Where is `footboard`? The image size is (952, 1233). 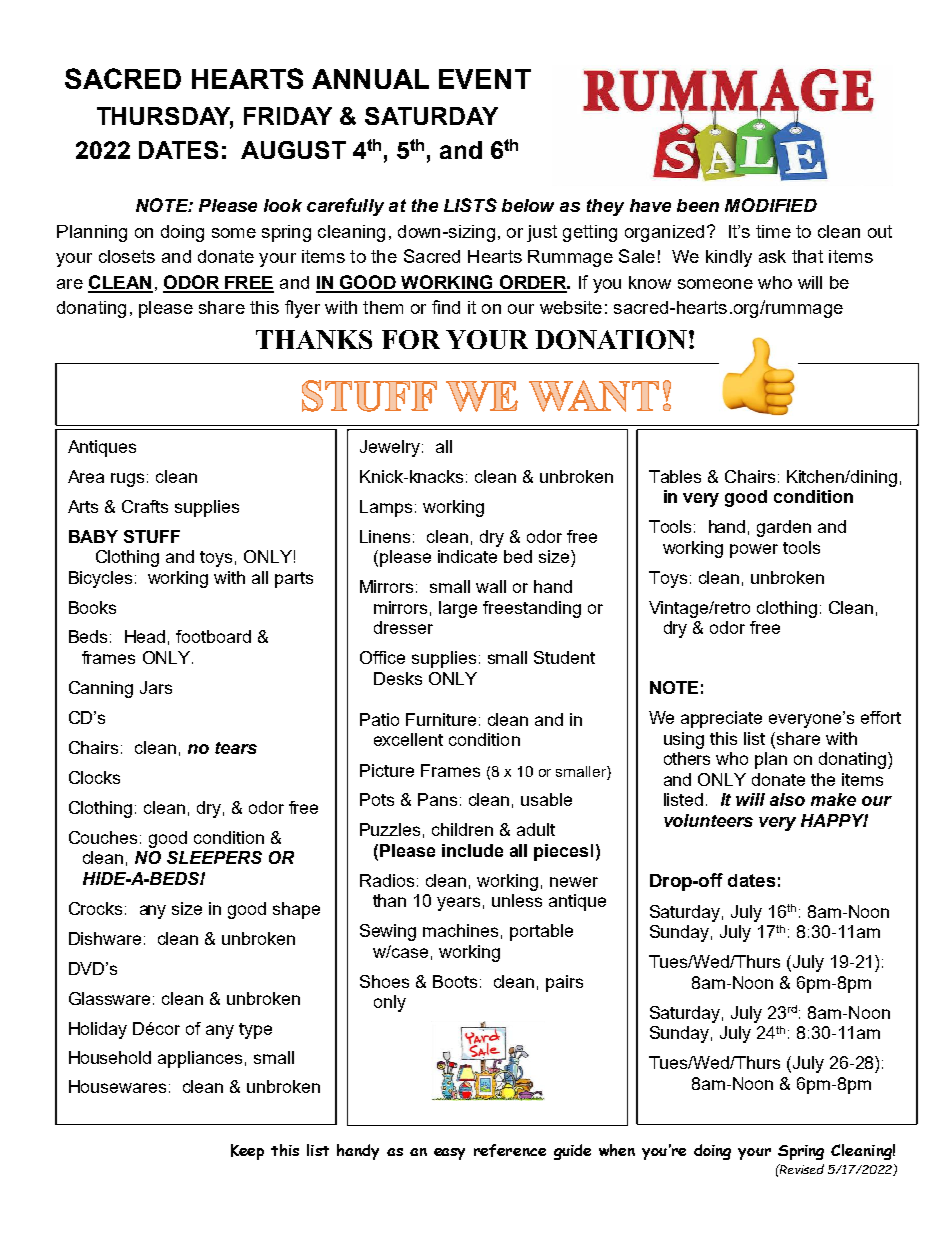
footboard is located at coordinates (213, 636).
